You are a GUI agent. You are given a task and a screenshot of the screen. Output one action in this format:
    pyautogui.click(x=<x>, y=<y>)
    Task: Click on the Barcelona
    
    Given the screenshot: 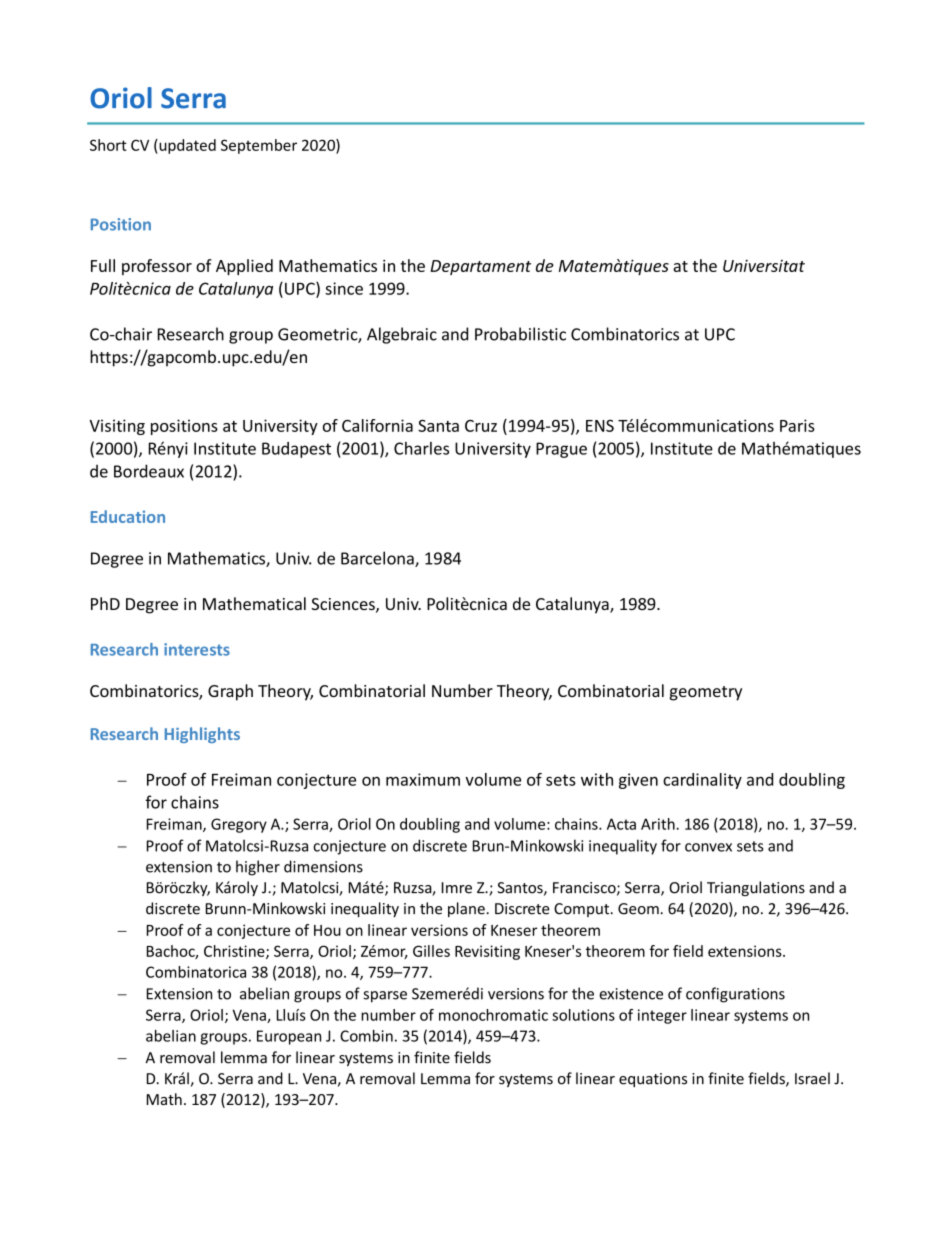 What is the action you would take?
    pyautogui.click(x=378, y=559)
